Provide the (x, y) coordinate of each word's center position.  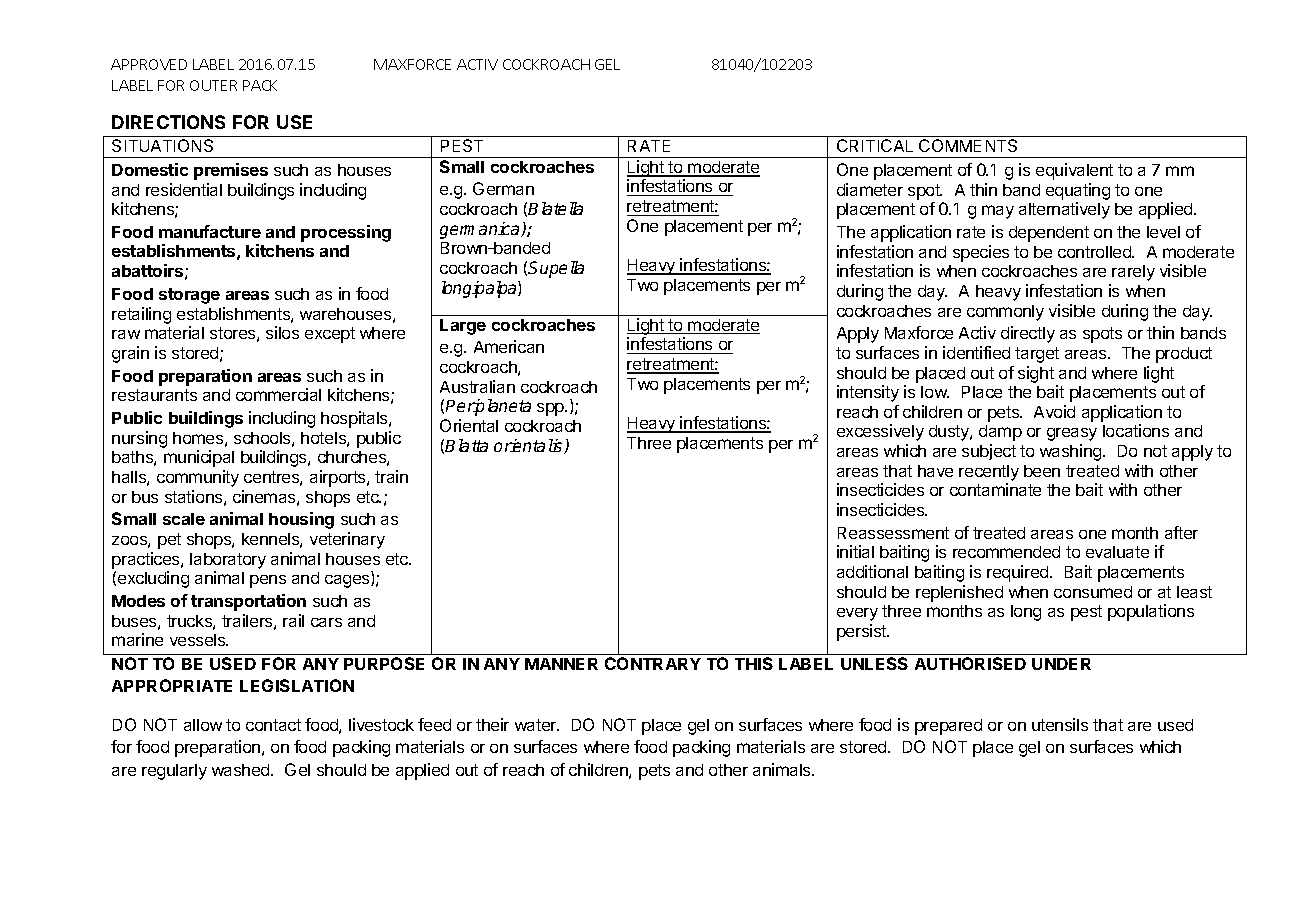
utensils (1060, 724)
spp (551, 409)
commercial (278, 394)
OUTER (213, 85)
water (537, 725)
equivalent (1074, 171)
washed (242, 770)
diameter (870, 189)
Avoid (1054, 411)
